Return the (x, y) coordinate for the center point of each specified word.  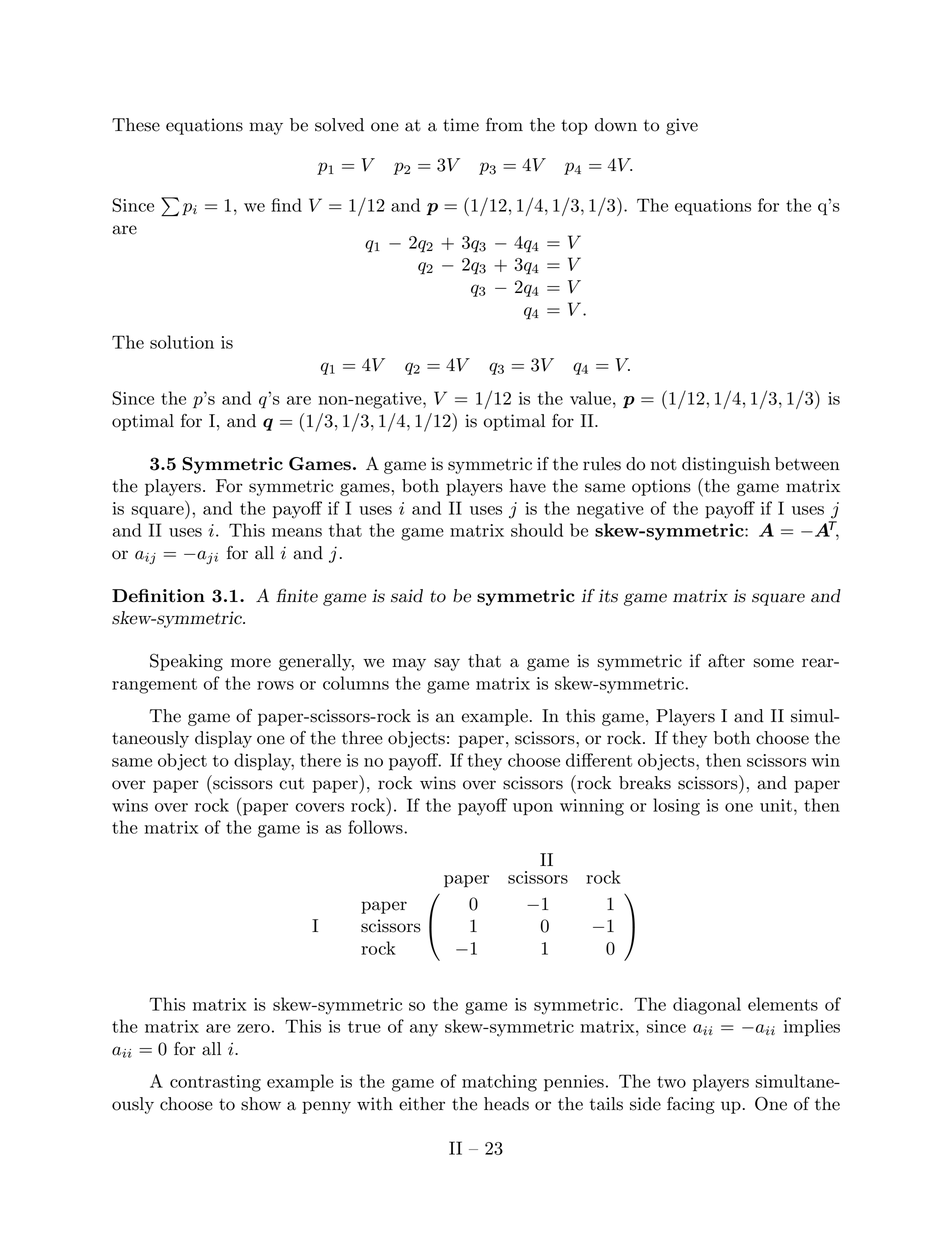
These (136, 125)
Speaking (186, 662)
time (461, 125)
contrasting (215, 1083)
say (447, 664)
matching (499, 1083)
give (682, 126)
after (726, 661)
